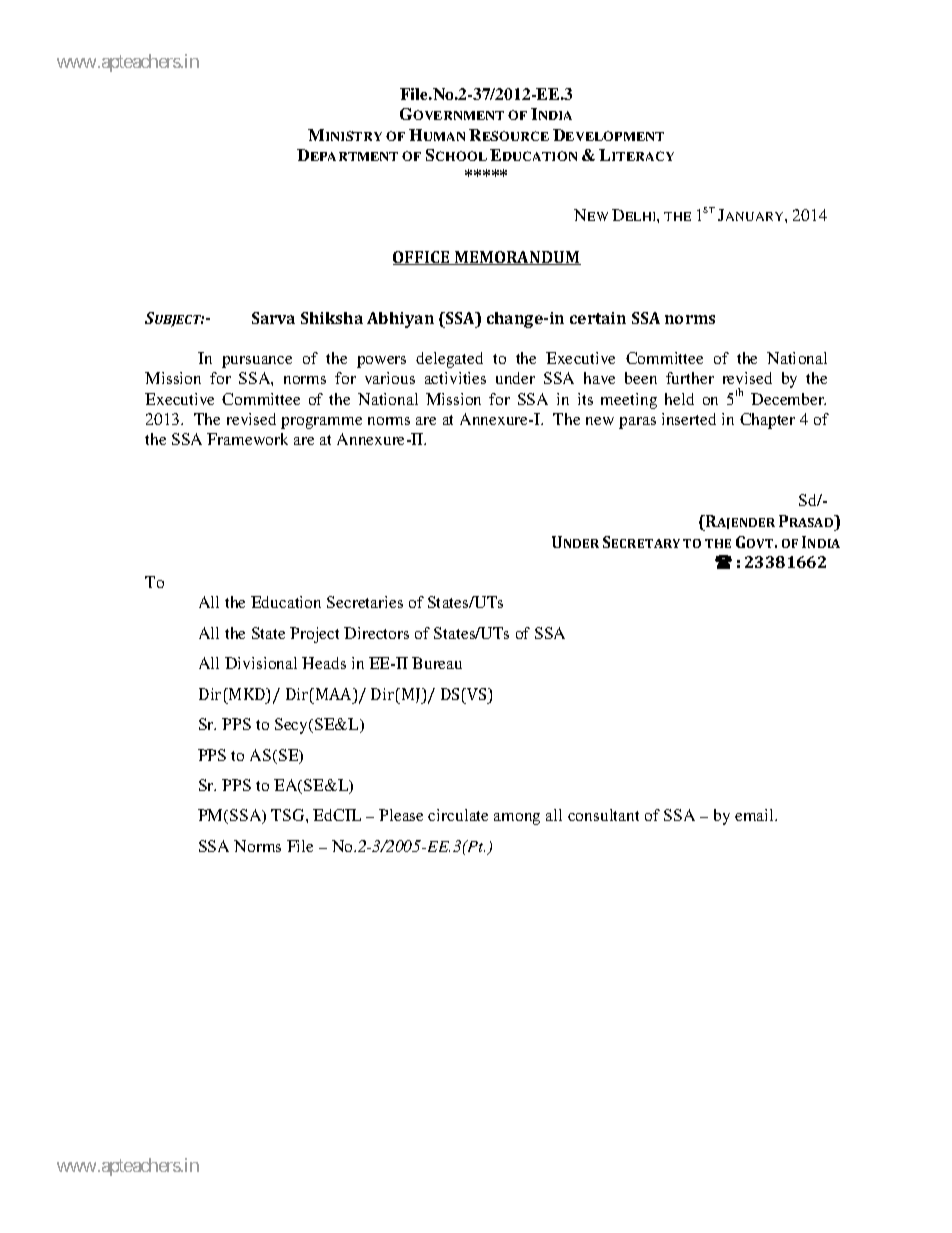 The height and width of the screenshot is (1233, 952). What do you see at coordinates (598, 318) in the screenshot?
I see `certain` at bounding box center [598, 318].
